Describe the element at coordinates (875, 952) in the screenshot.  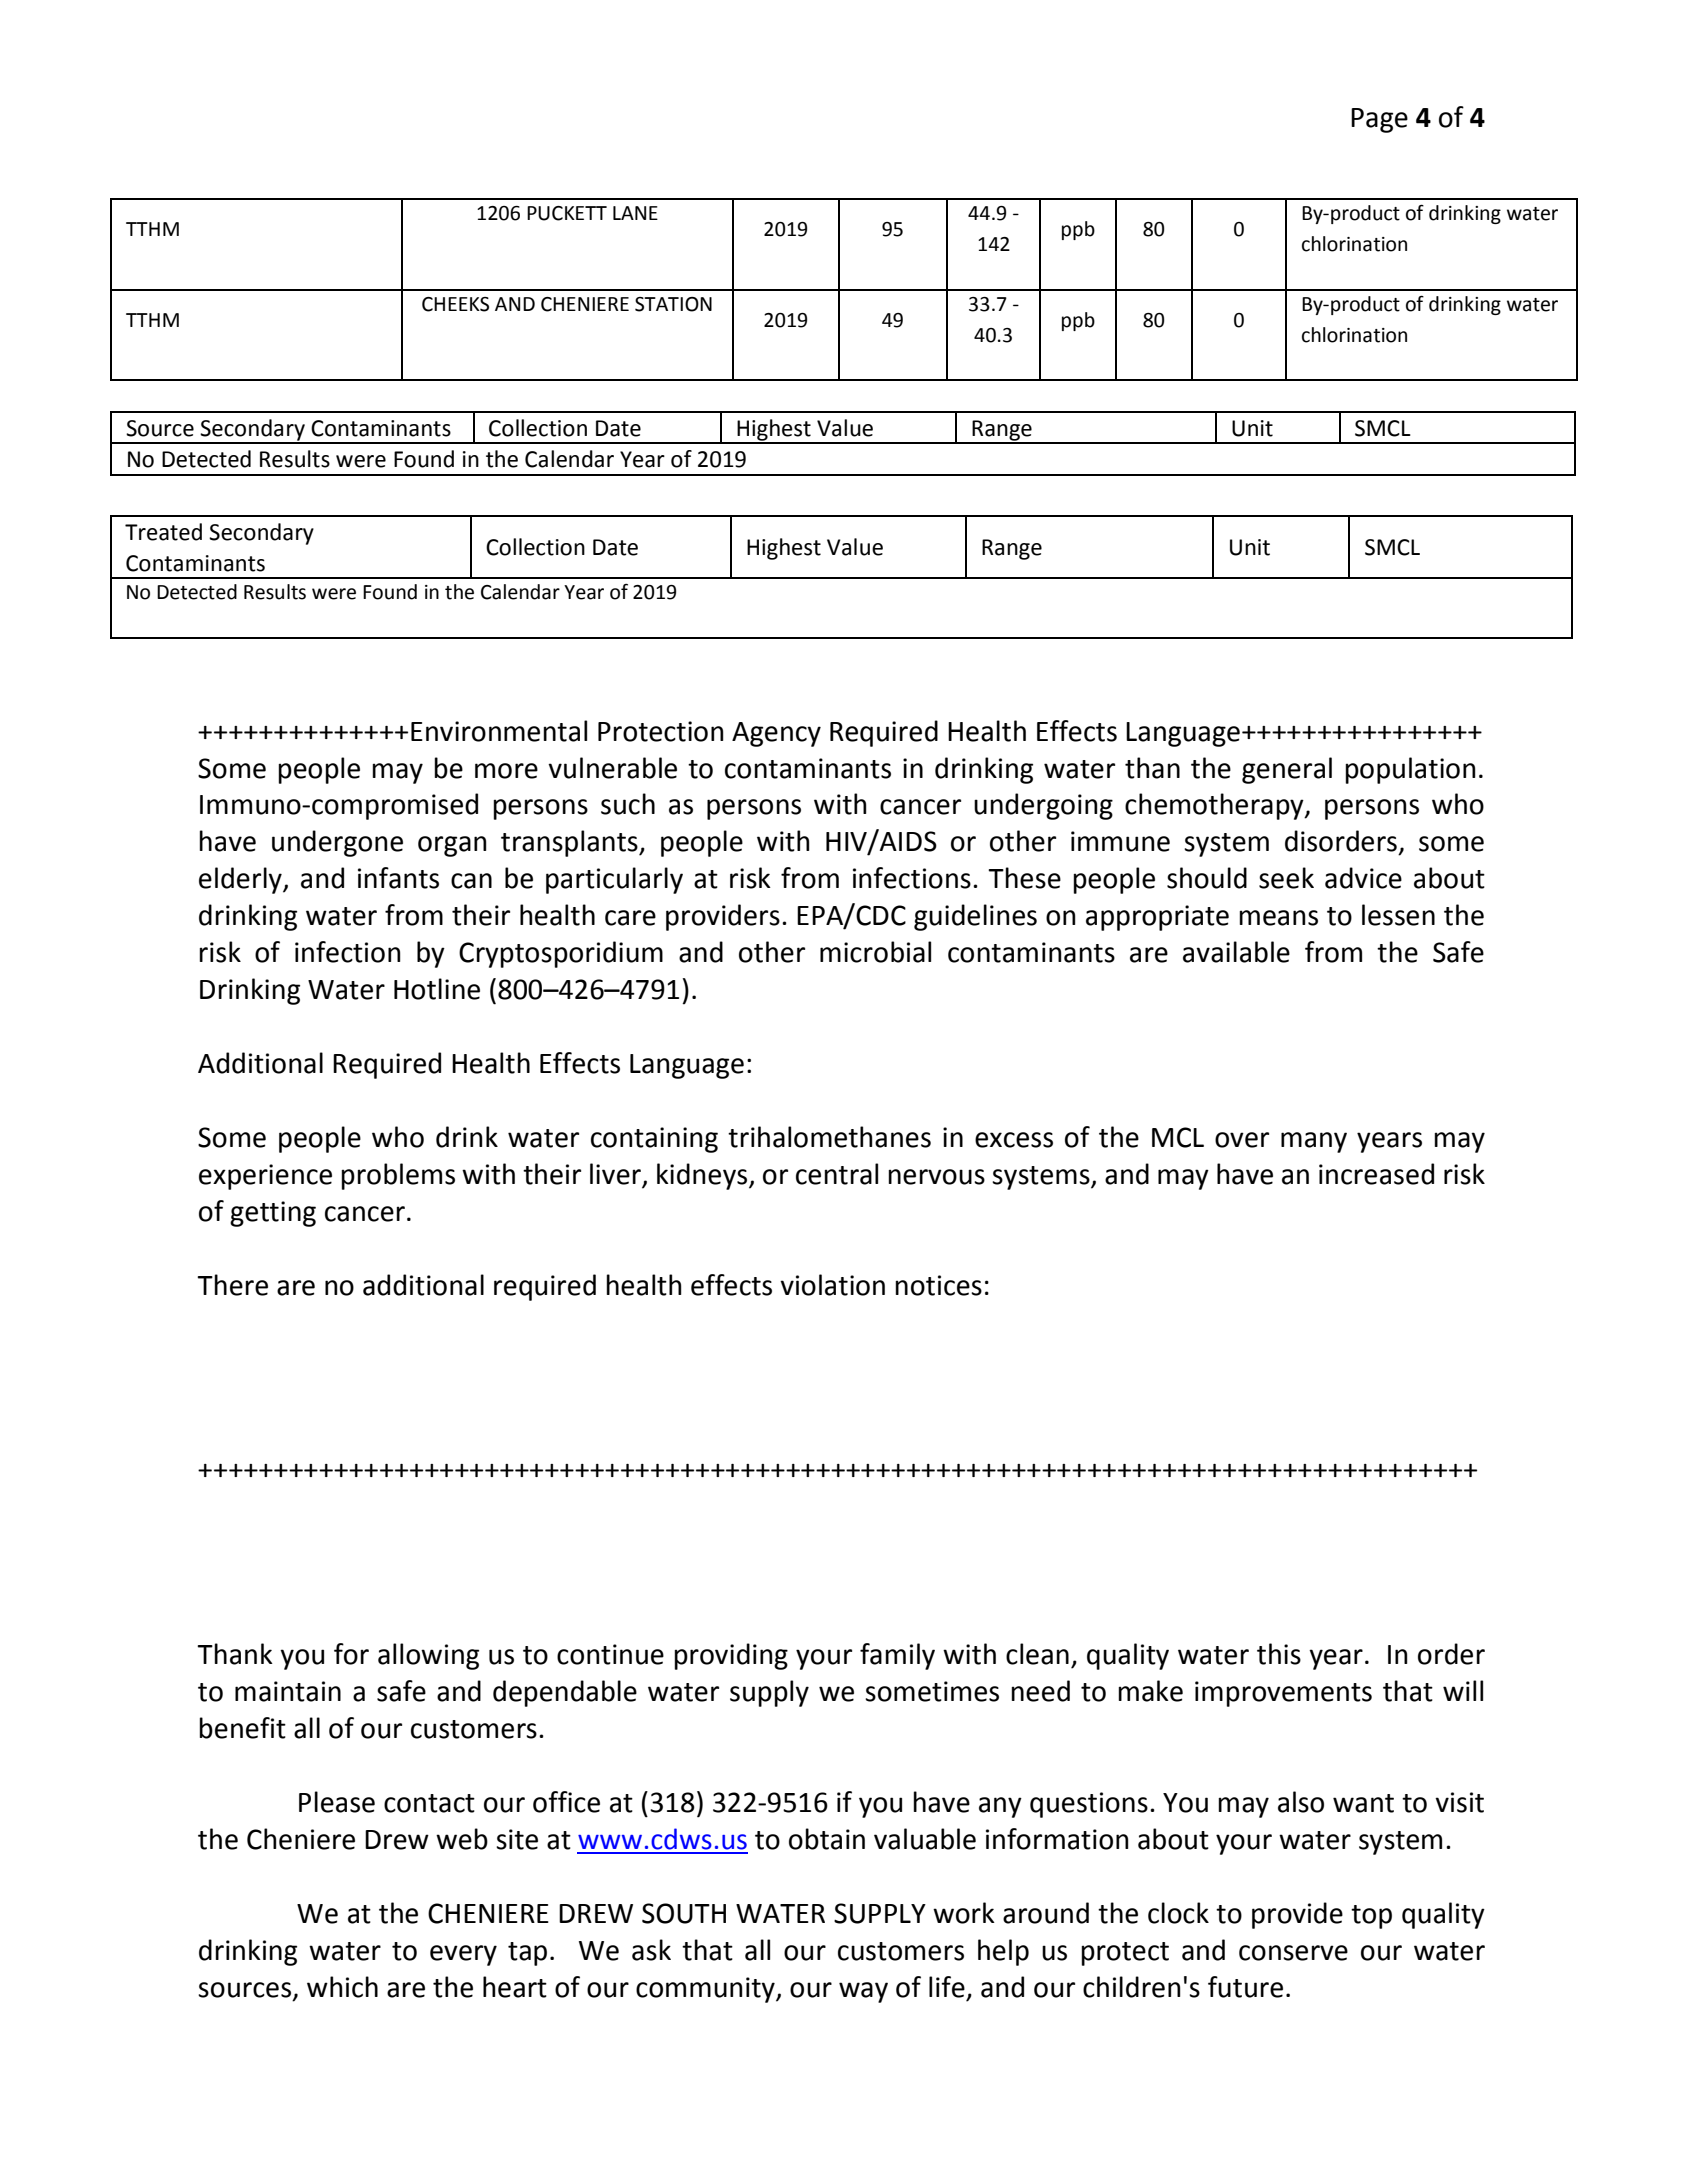
I see `microbial` at that location.
